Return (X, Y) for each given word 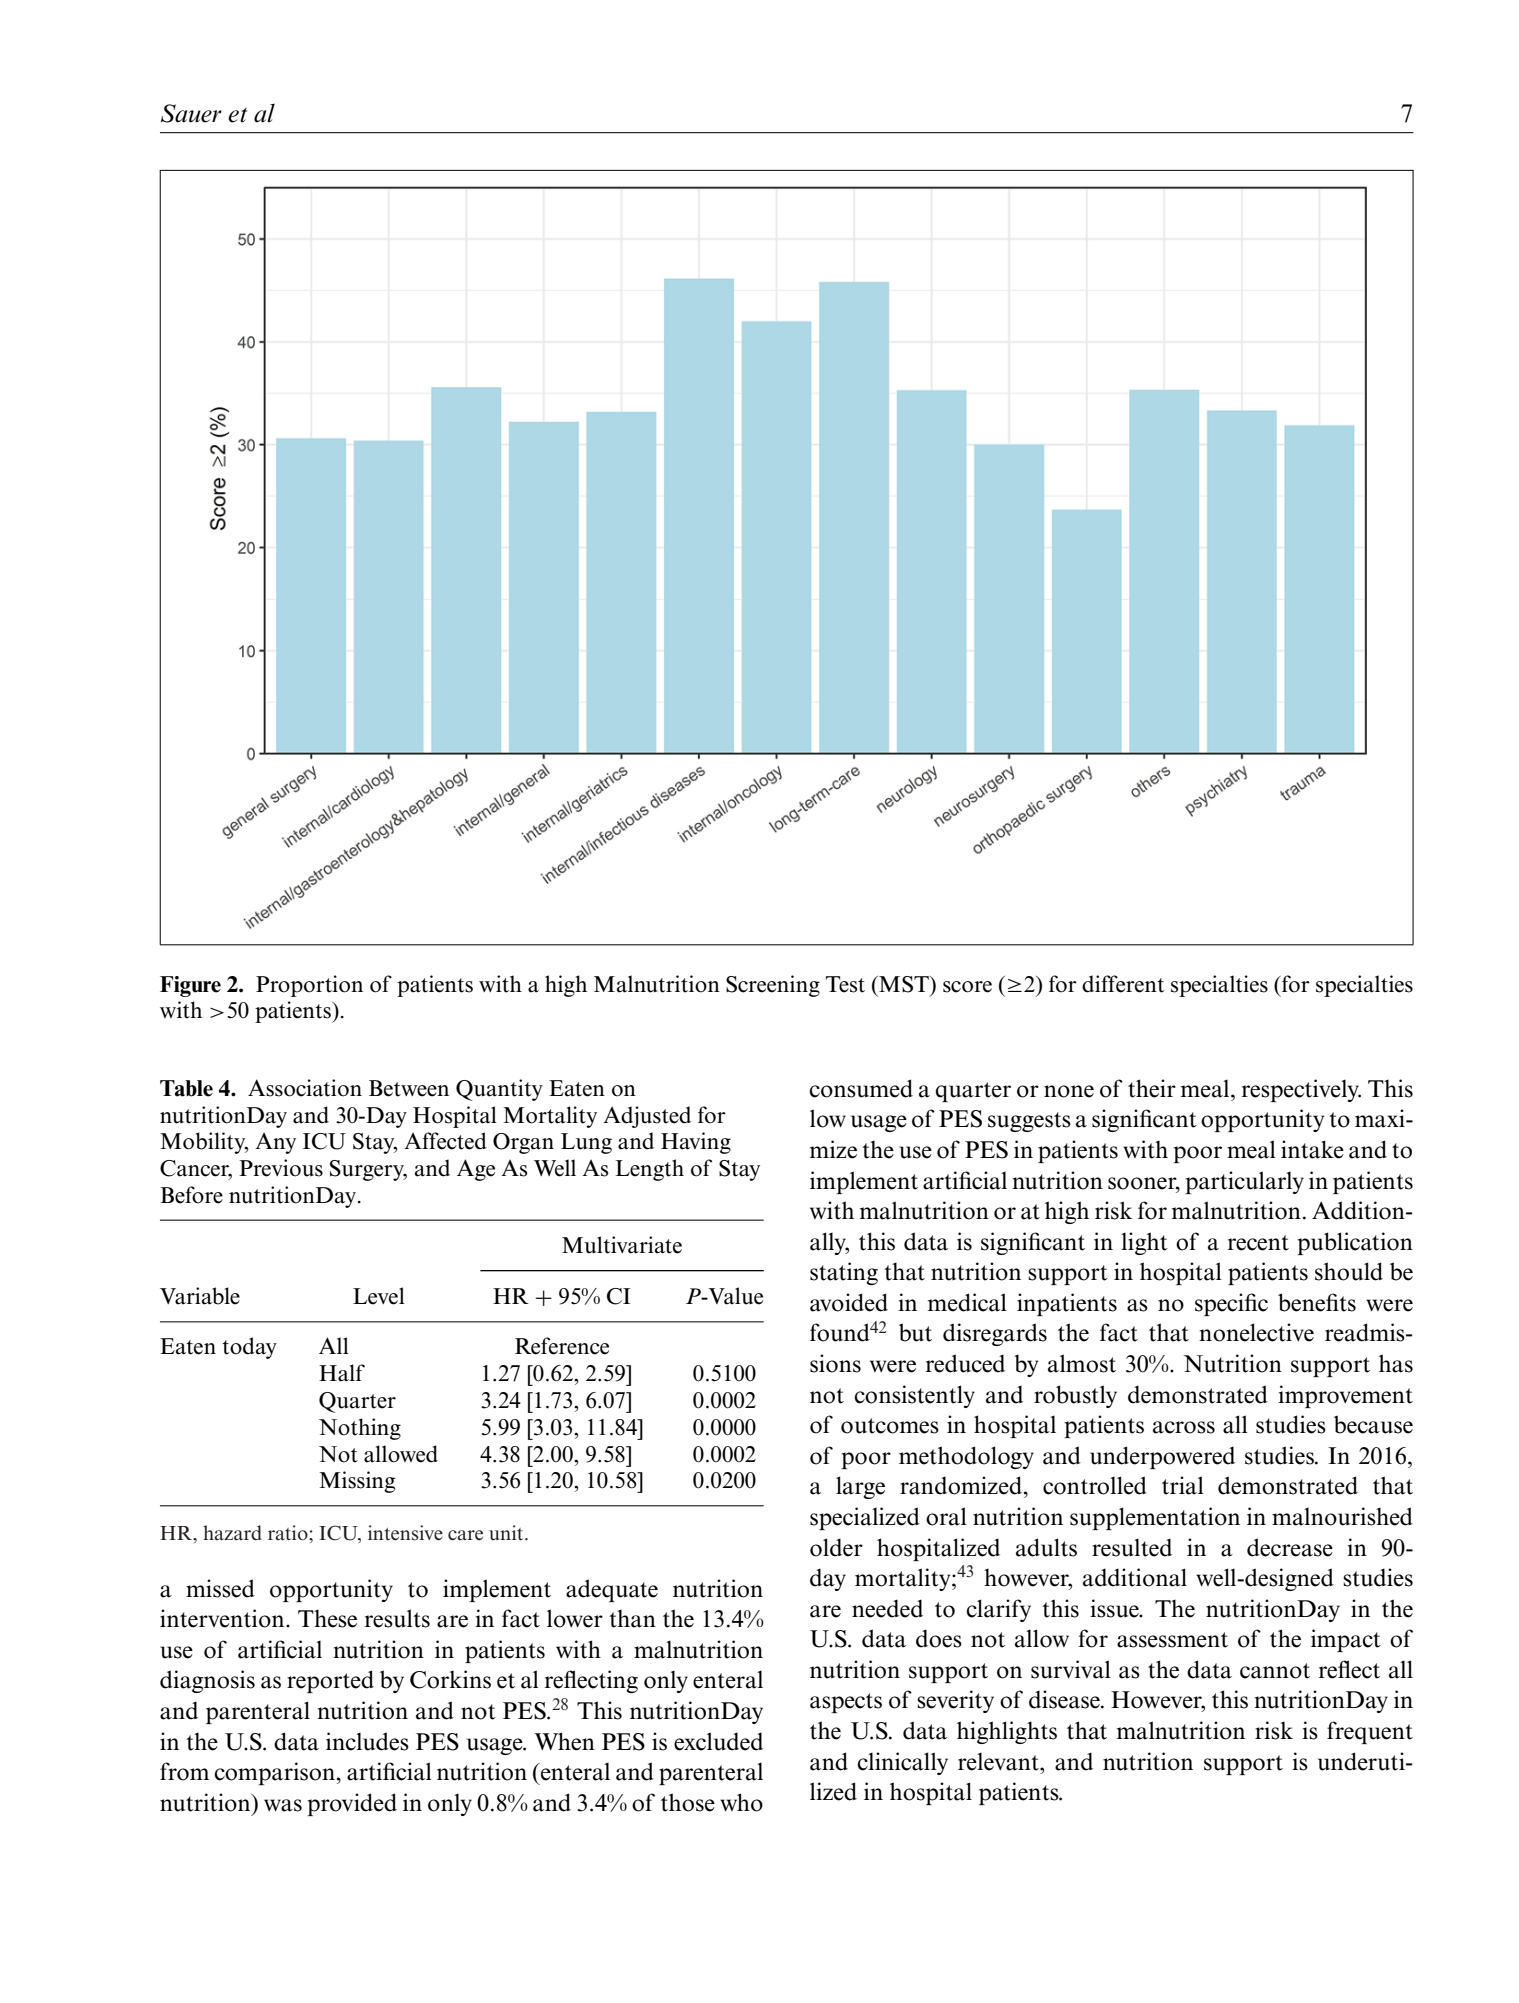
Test (845, 984)
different (1123, 984)
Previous (281, 1168)
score (967, 987)
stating (844, 1273)
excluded (718, 1741)
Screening (773, 986)
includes (367, 1741)
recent (1258, 1243)
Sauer (191, 113)
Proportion (309, 986)
